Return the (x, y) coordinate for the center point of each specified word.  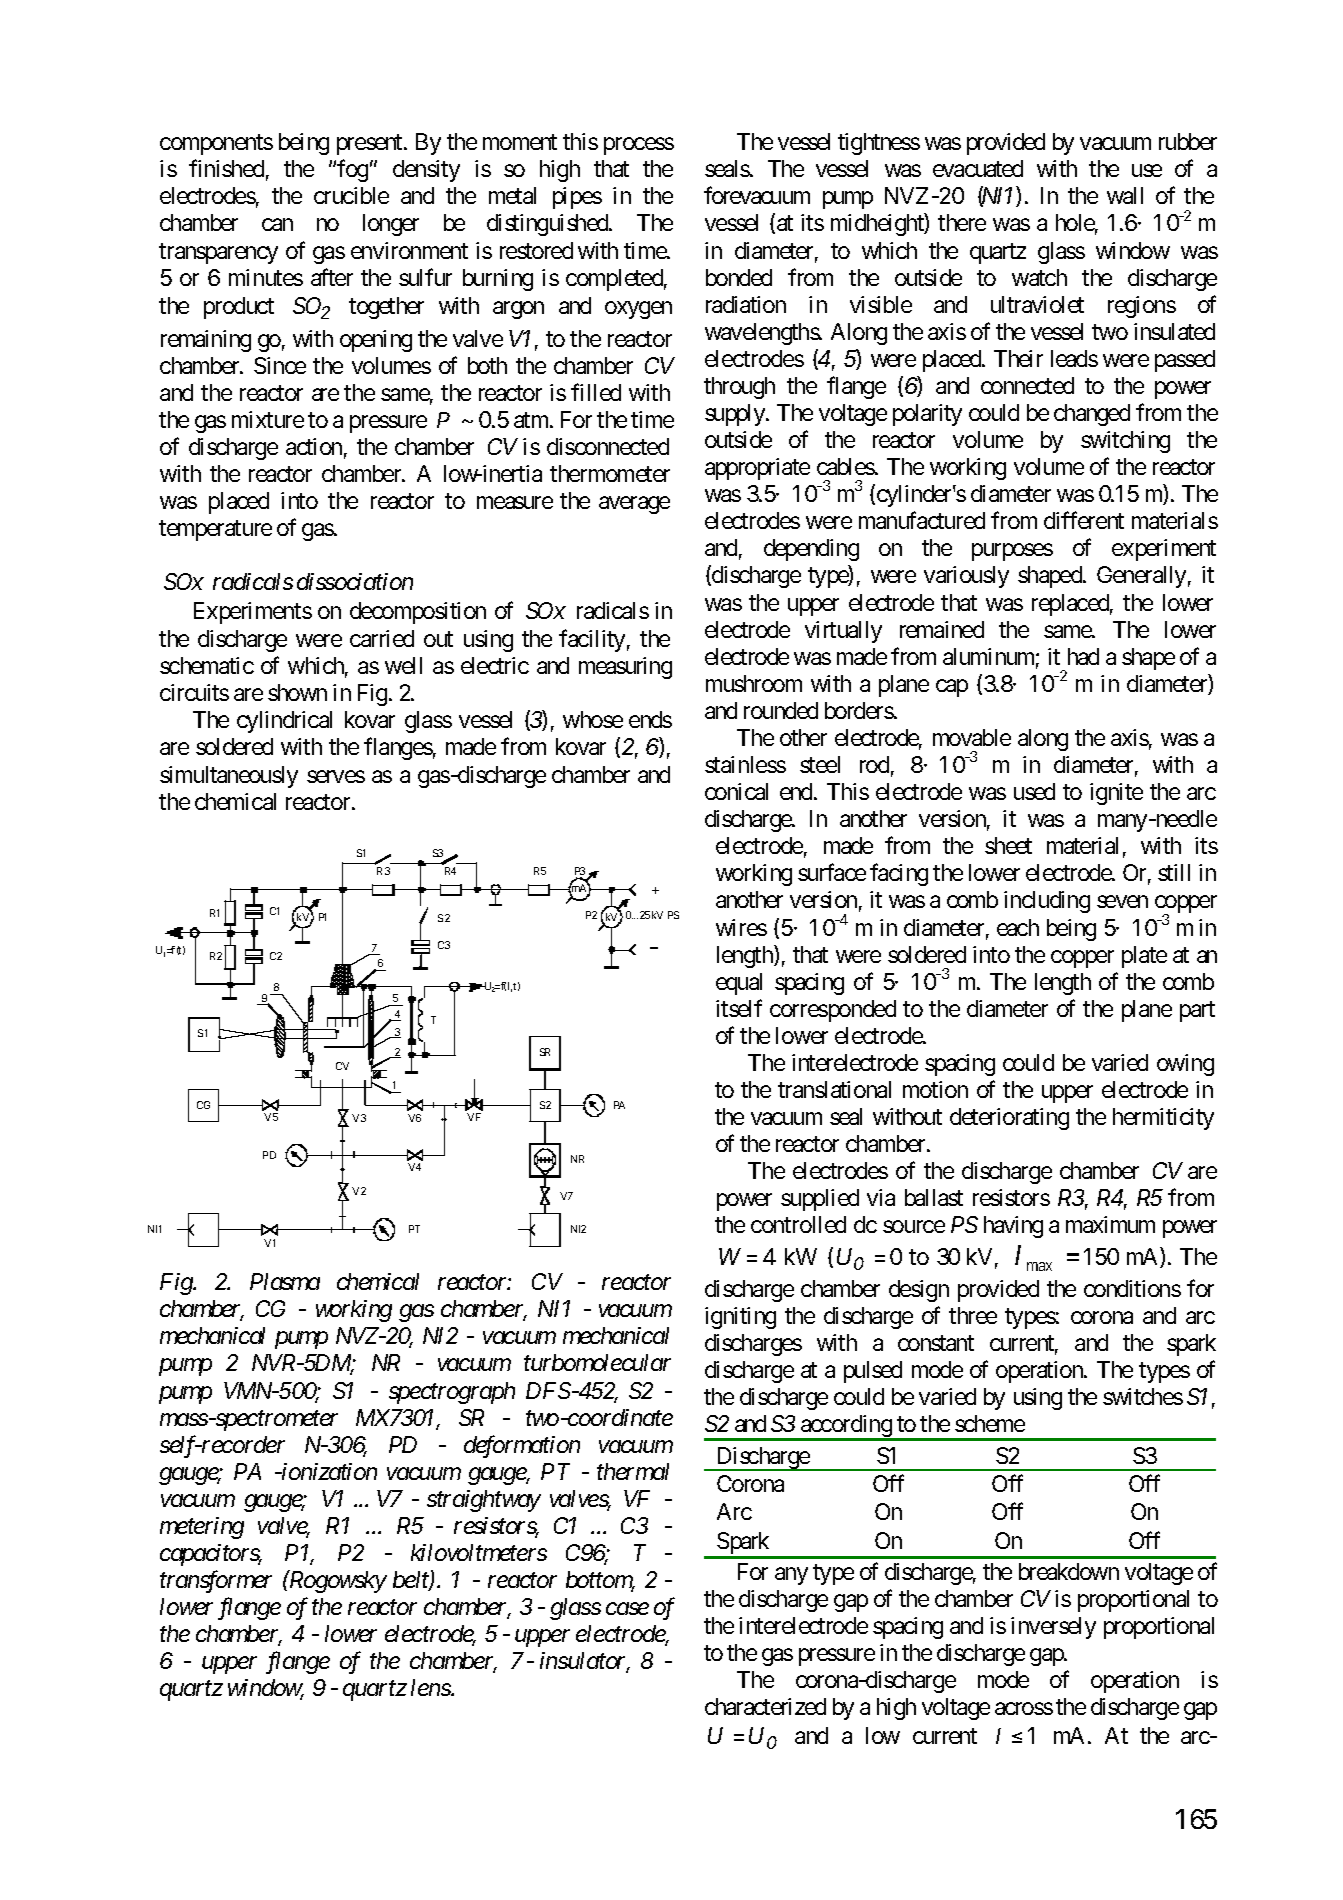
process (639, 146)
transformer (216, 1582)
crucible (351, 195)
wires (741, 927)
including (1047, 902)
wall (1125, 195)
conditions (1132, 1288)
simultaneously (229, 777)
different (1084, 520)
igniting (740, 1318)
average (634, 505)
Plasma (285, 1281)
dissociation (355, 581)
